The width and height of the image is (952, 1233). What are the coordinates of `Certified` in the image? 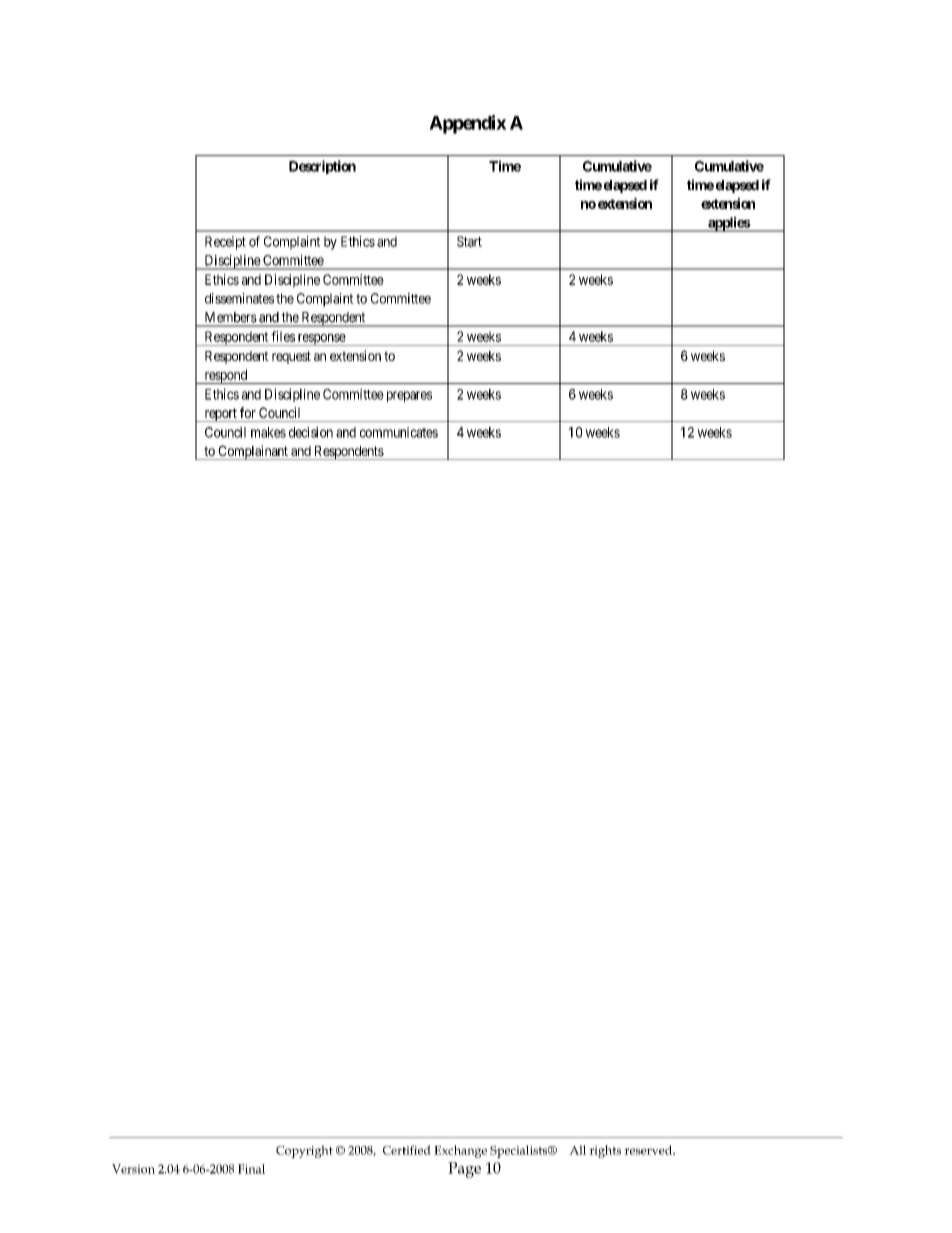 It's located at (407, 1150).
